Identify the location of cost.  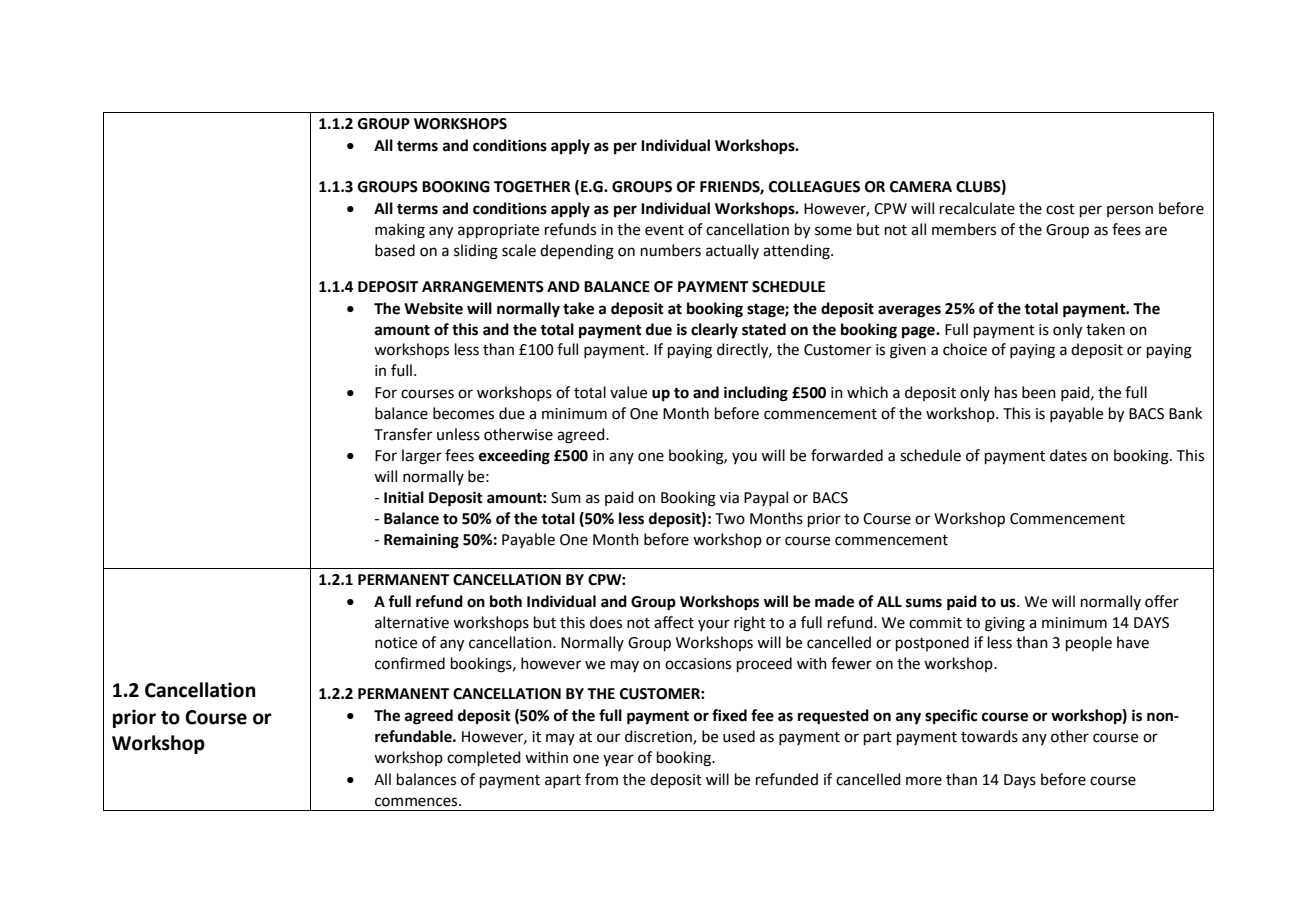
(1060, 209).
